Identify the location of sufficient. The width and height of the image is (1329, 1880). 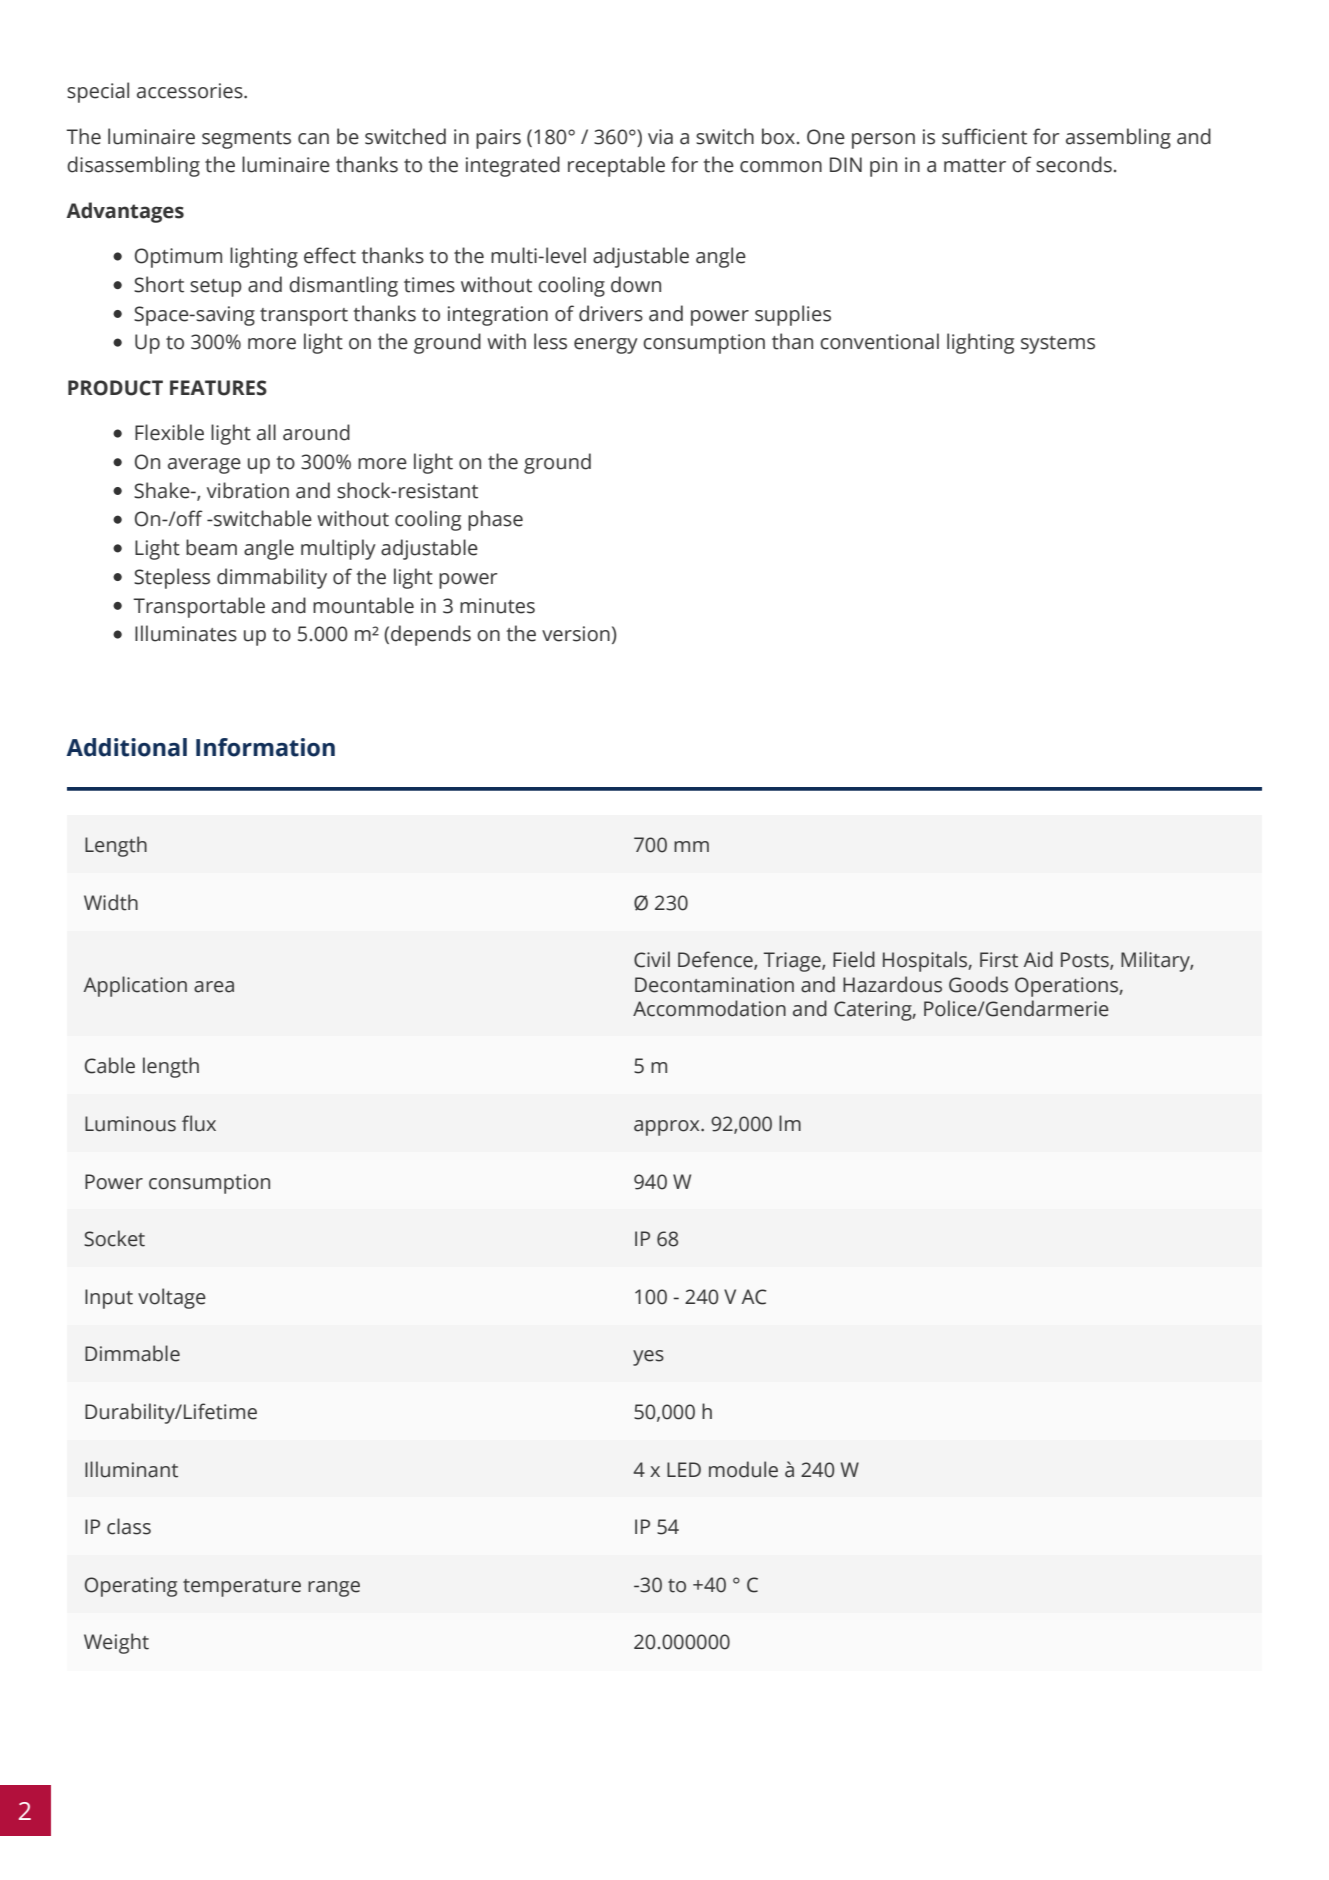
(984, 136).
